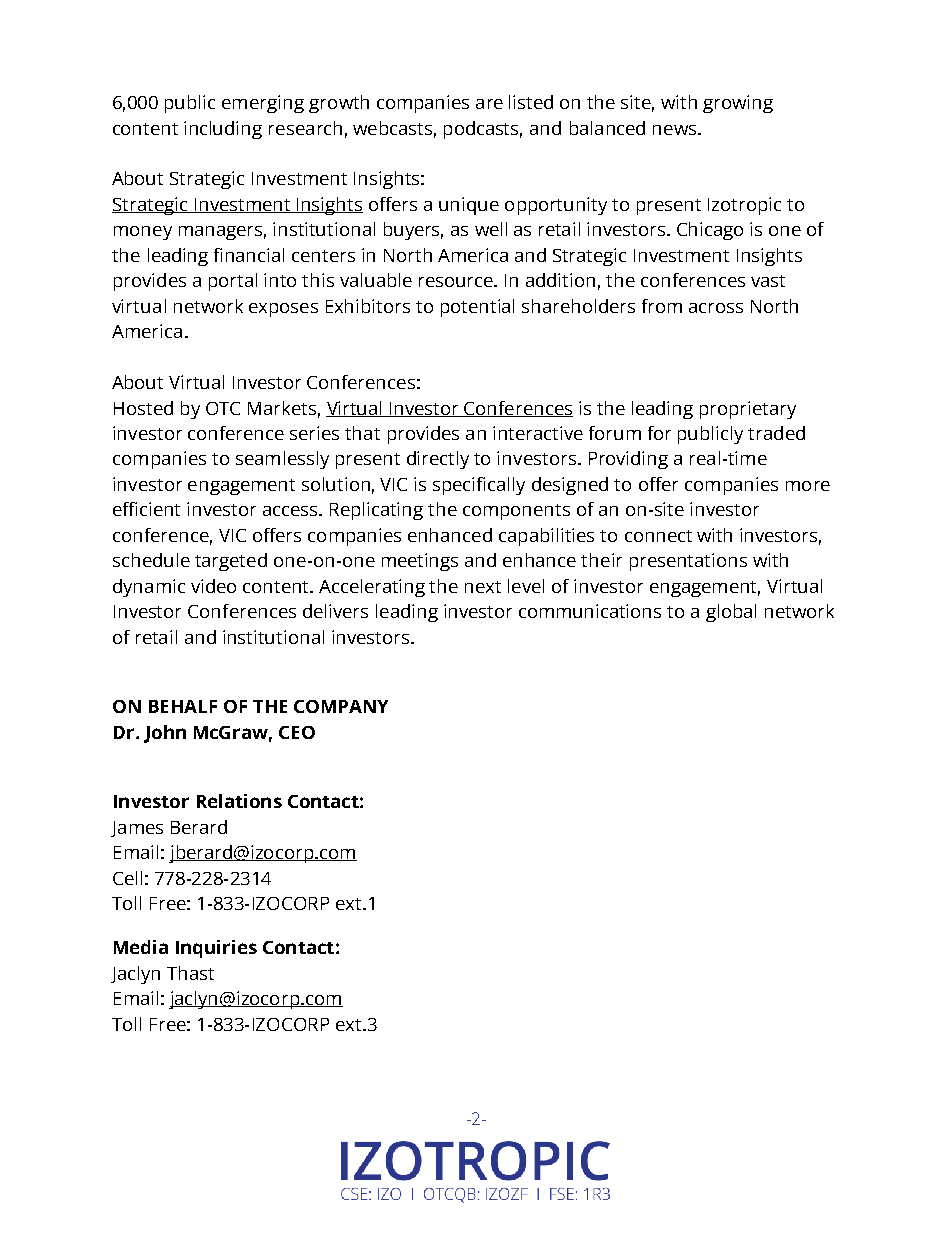 The width and height of the screenshot is (952, 1233). I want to click on growing, so click(738, 104).
